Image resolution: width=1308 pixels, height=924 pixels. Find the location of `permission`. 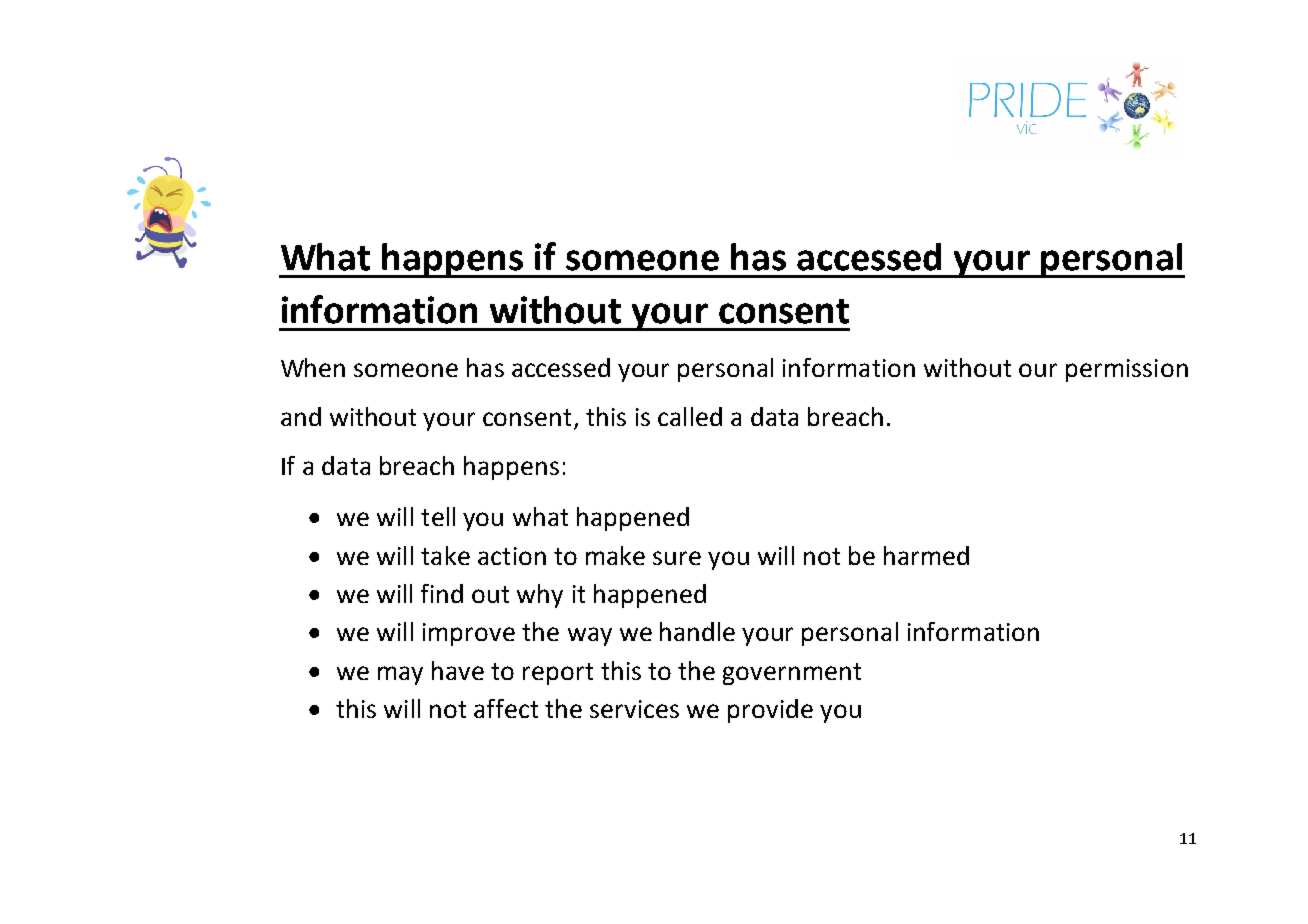

permission is located at coordinates (1127, 370).
